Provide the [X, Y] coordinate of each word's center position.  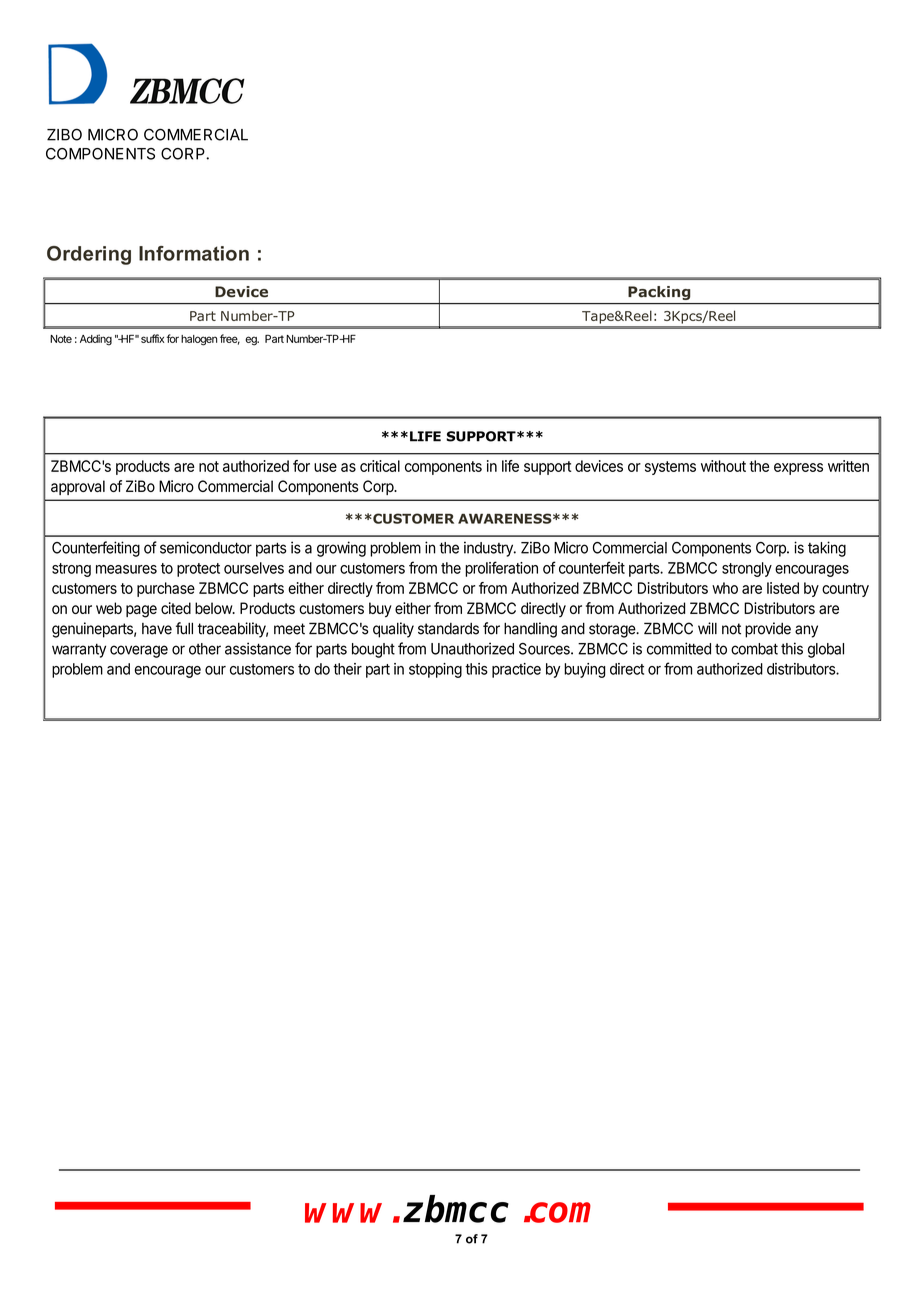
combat [754, 649]
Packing [659, 293]
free [230, 339]
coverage [139, 651]
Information [194, 253]
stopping [435, 670]
